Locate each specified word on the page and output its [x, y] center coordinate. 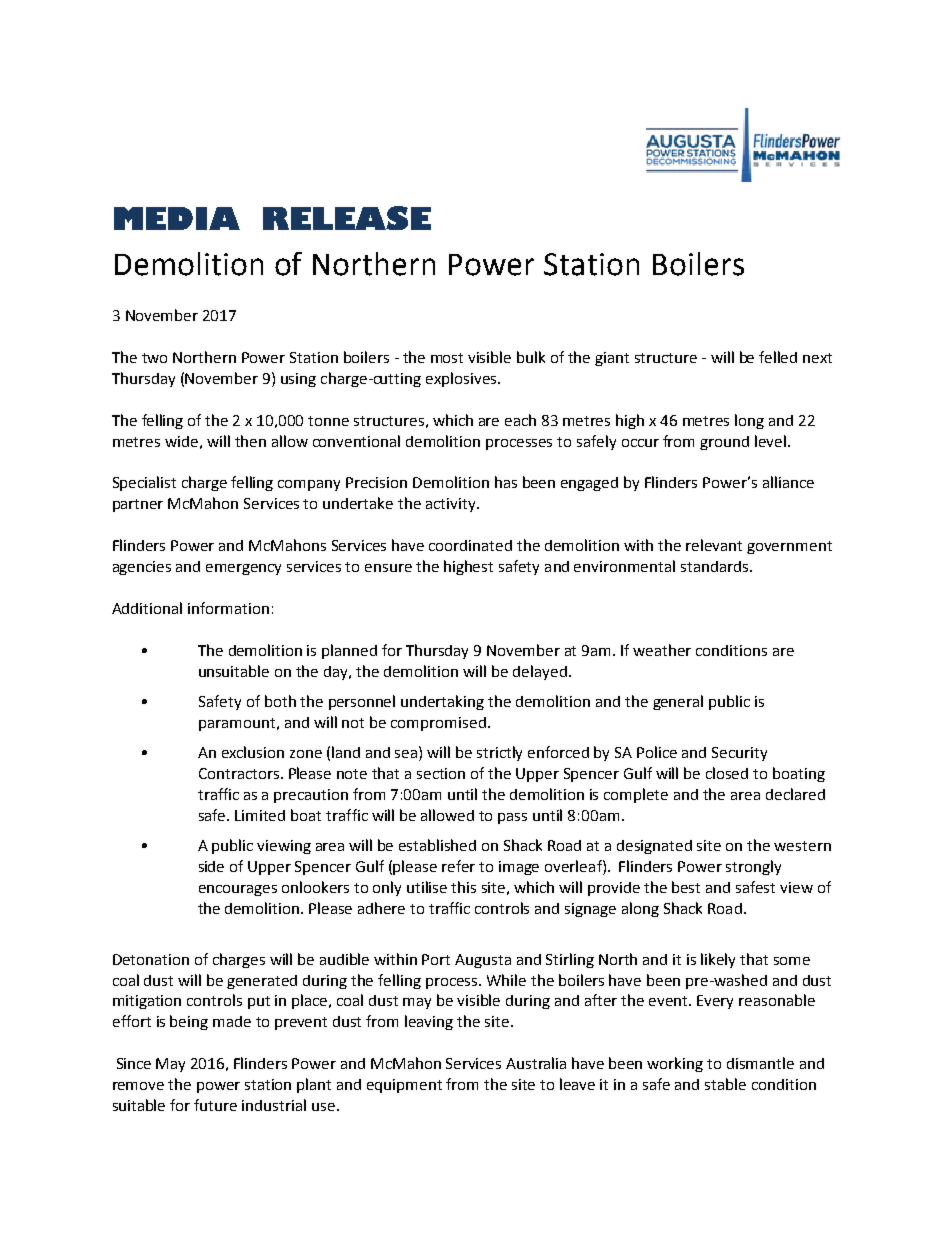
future [215, 1105]
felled [778, 357]
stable [725, 1084]
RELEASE [347, 218]
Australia [536, 1063]
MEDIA [177, 218]
